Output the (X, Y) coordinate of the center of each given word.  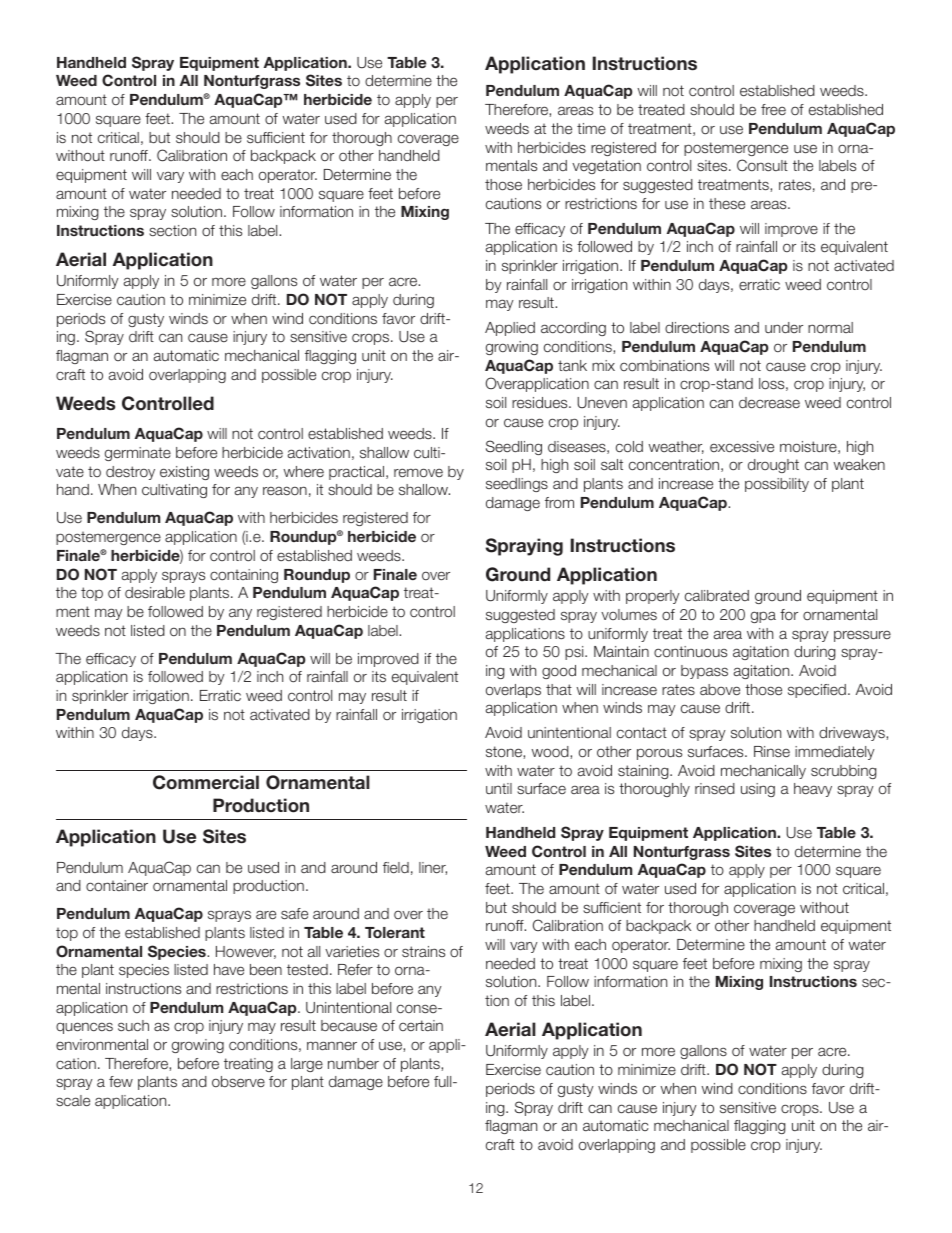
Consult (762, 165)
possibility (777, 485)
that (559, 689)
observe (238, 1082)
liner (433, 868)
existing (184, 473)
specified (817, 691)
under (784, 328)
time (591, 128)
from (559, 503)
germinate (138, 454)
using (758, 790)
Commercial (206, 782)
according (573, 329)
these (727, 204)
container (117, 886)
